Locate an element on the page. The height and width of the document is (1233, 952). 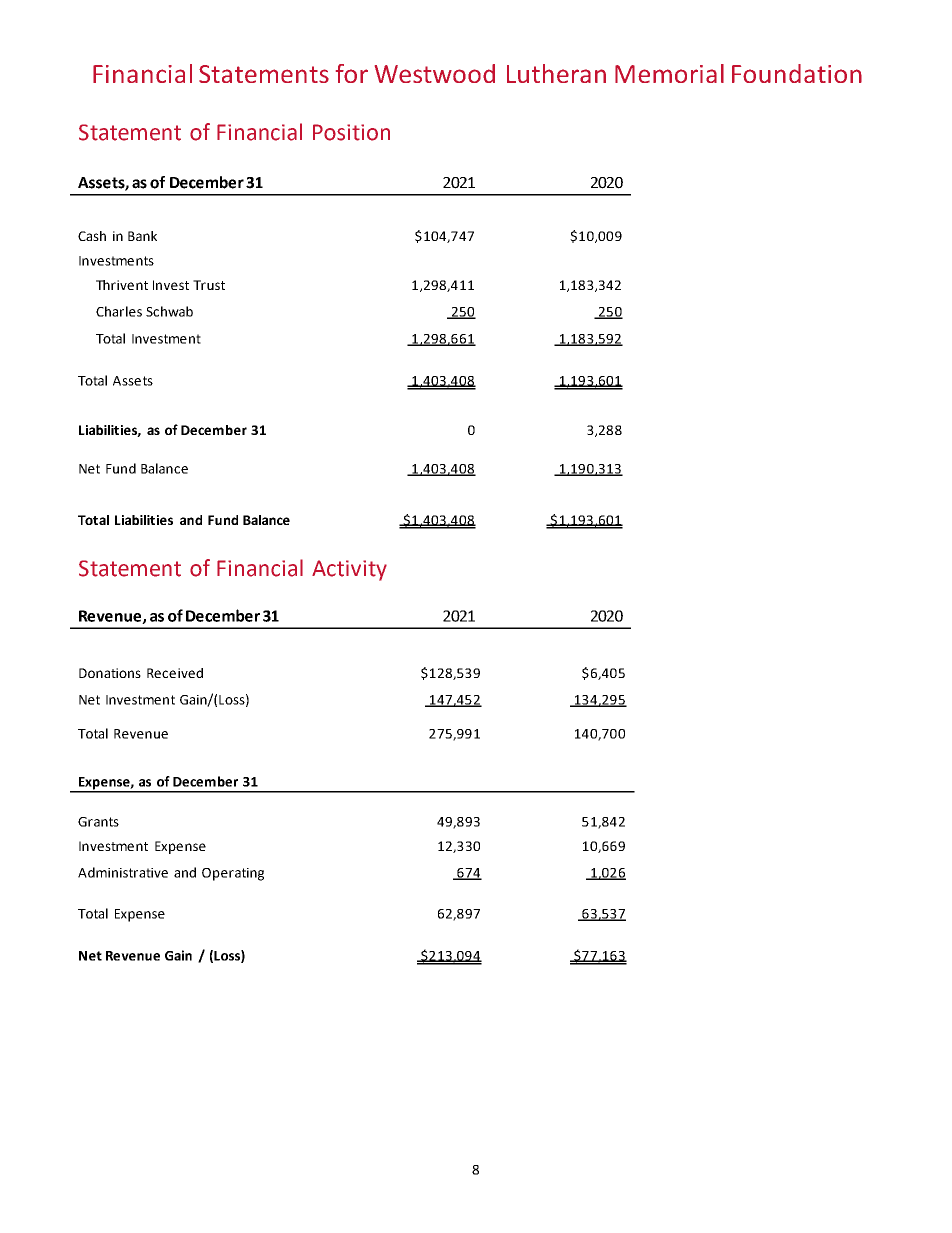
Operating is located at coordinates (233, 874).
